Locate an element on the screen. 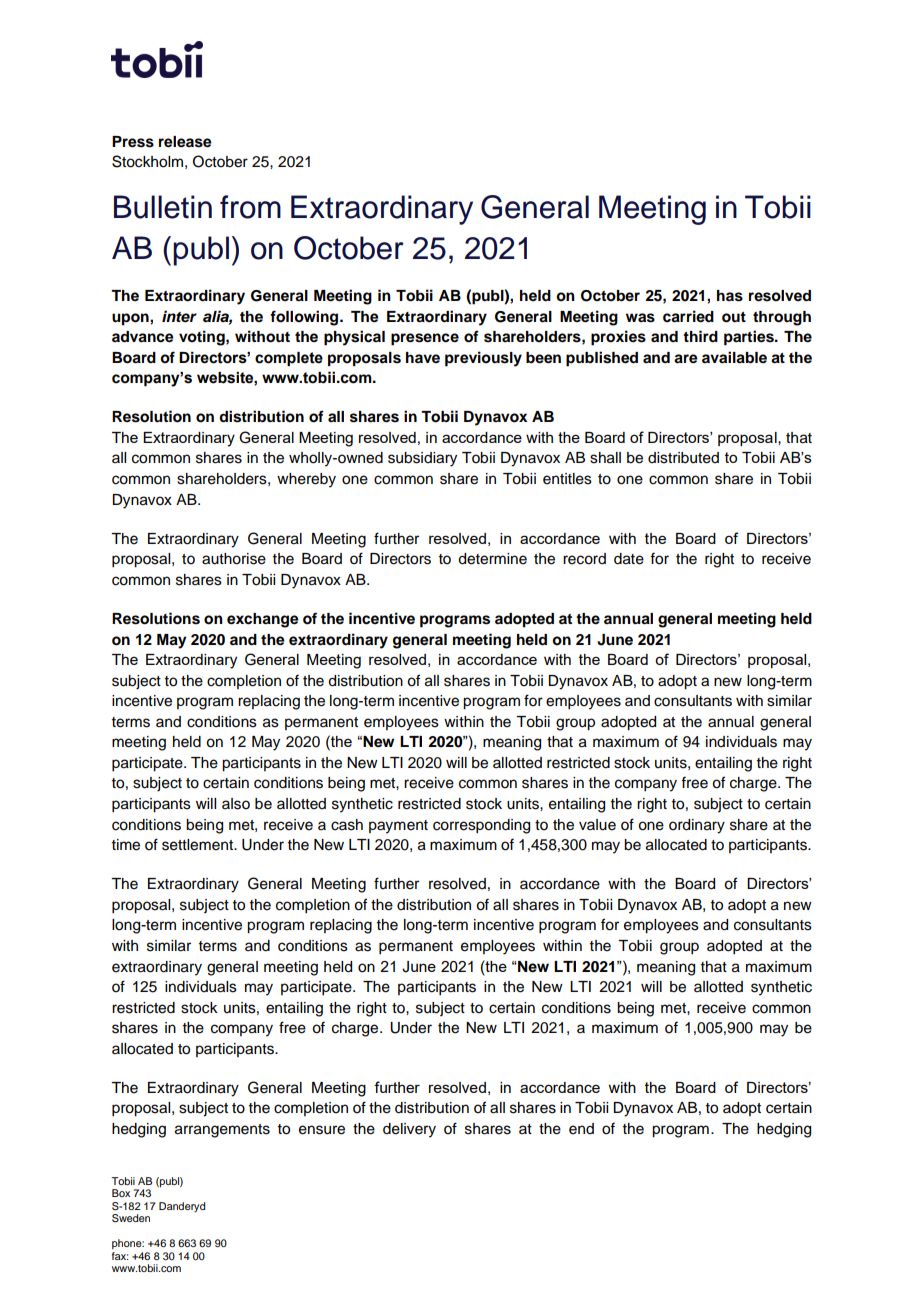 The width and height of the screenshot is (924, 1308). delivery is located at coordinates (409, 1130).
